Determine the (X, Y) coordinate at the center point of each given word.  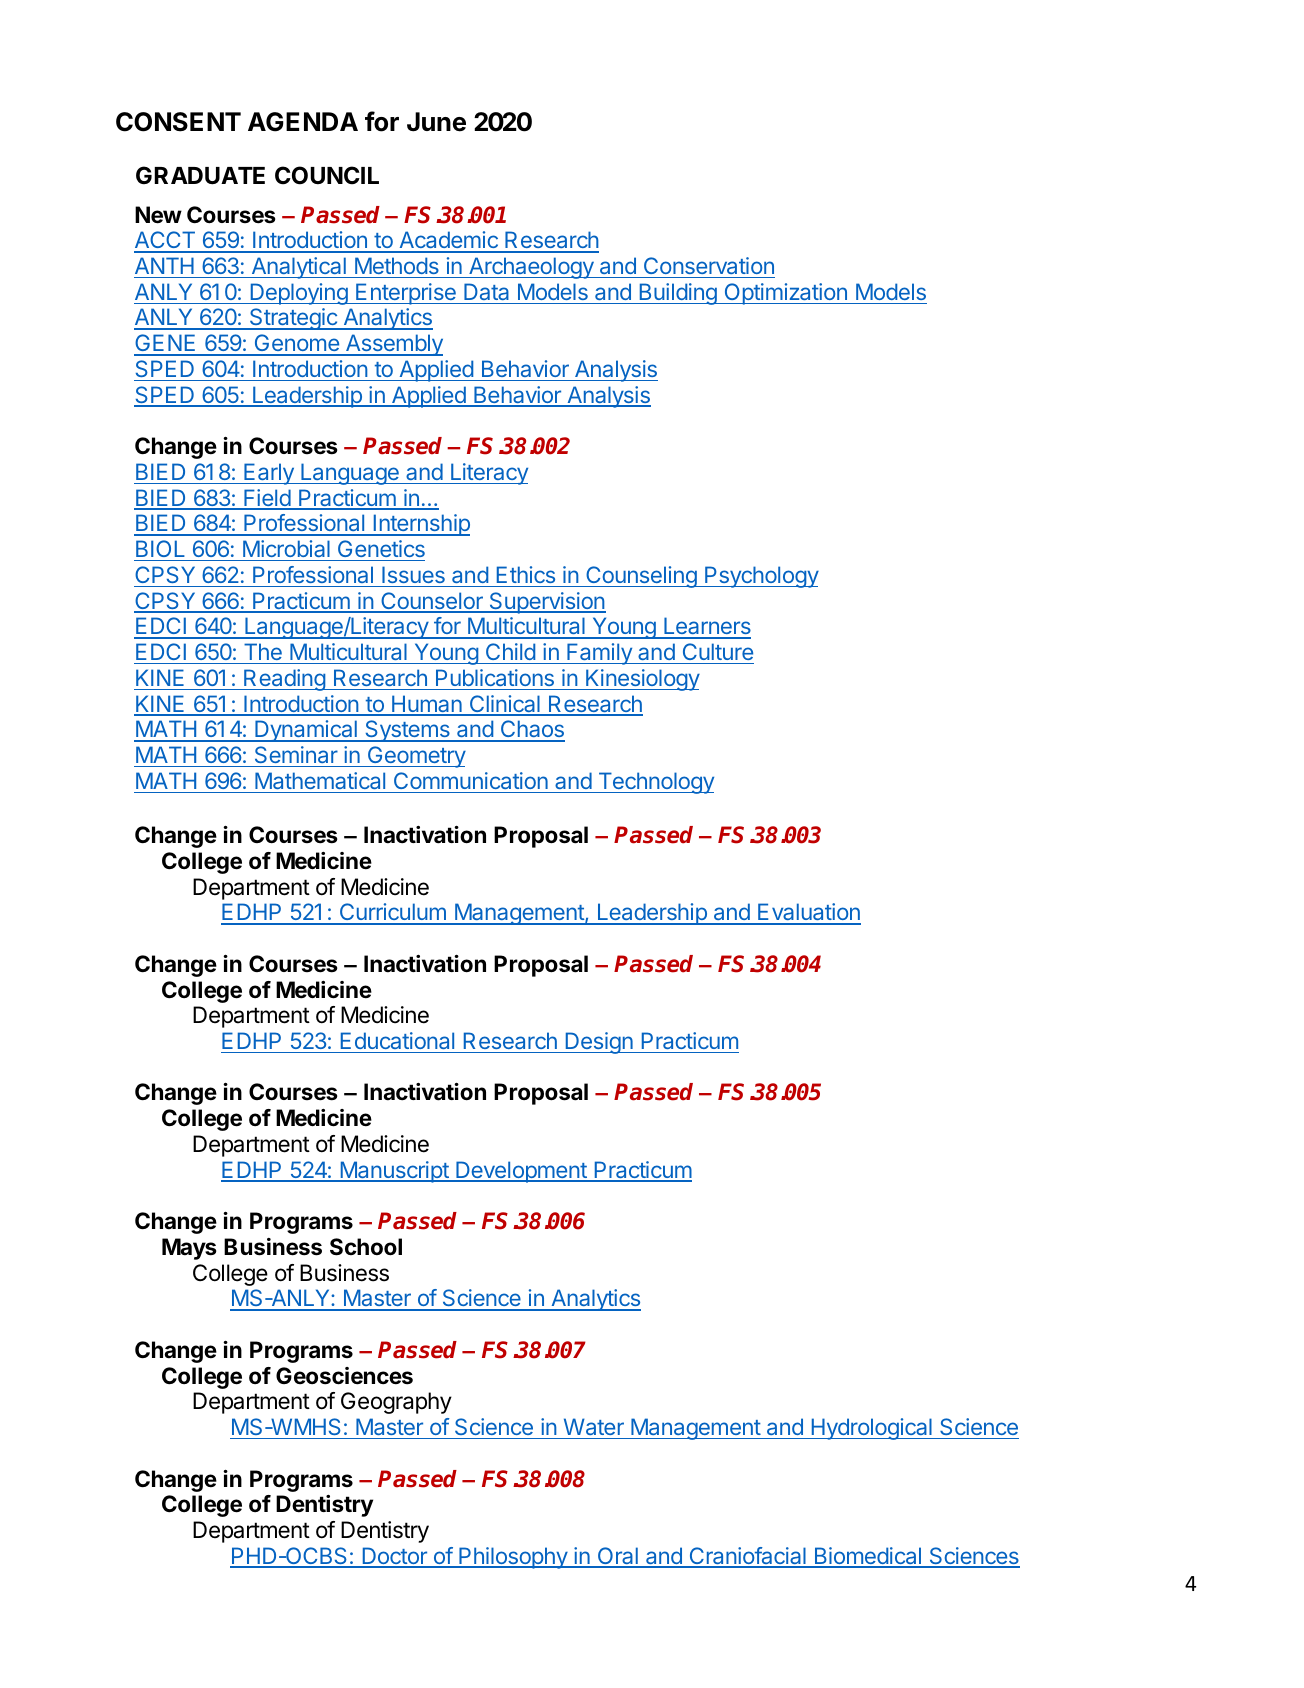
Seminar (296, 754)
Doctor (394, 1557)
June (436, 122)
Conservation (709, 265)
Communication (471, 780)
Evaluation (808, 913)
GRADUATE (200, 175)
